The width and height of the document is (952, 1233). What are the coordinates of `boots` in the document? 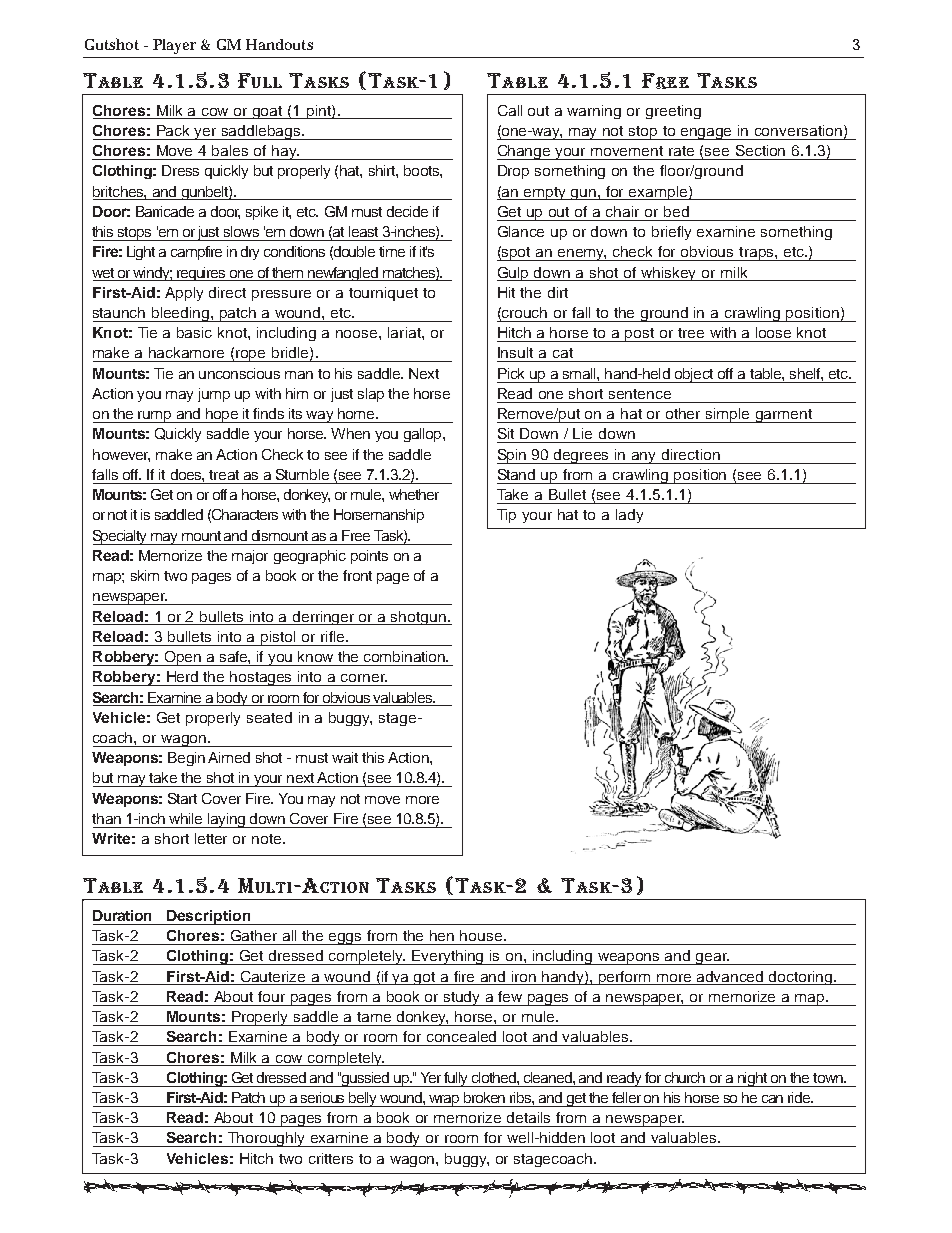 It's located at (422, 170).
